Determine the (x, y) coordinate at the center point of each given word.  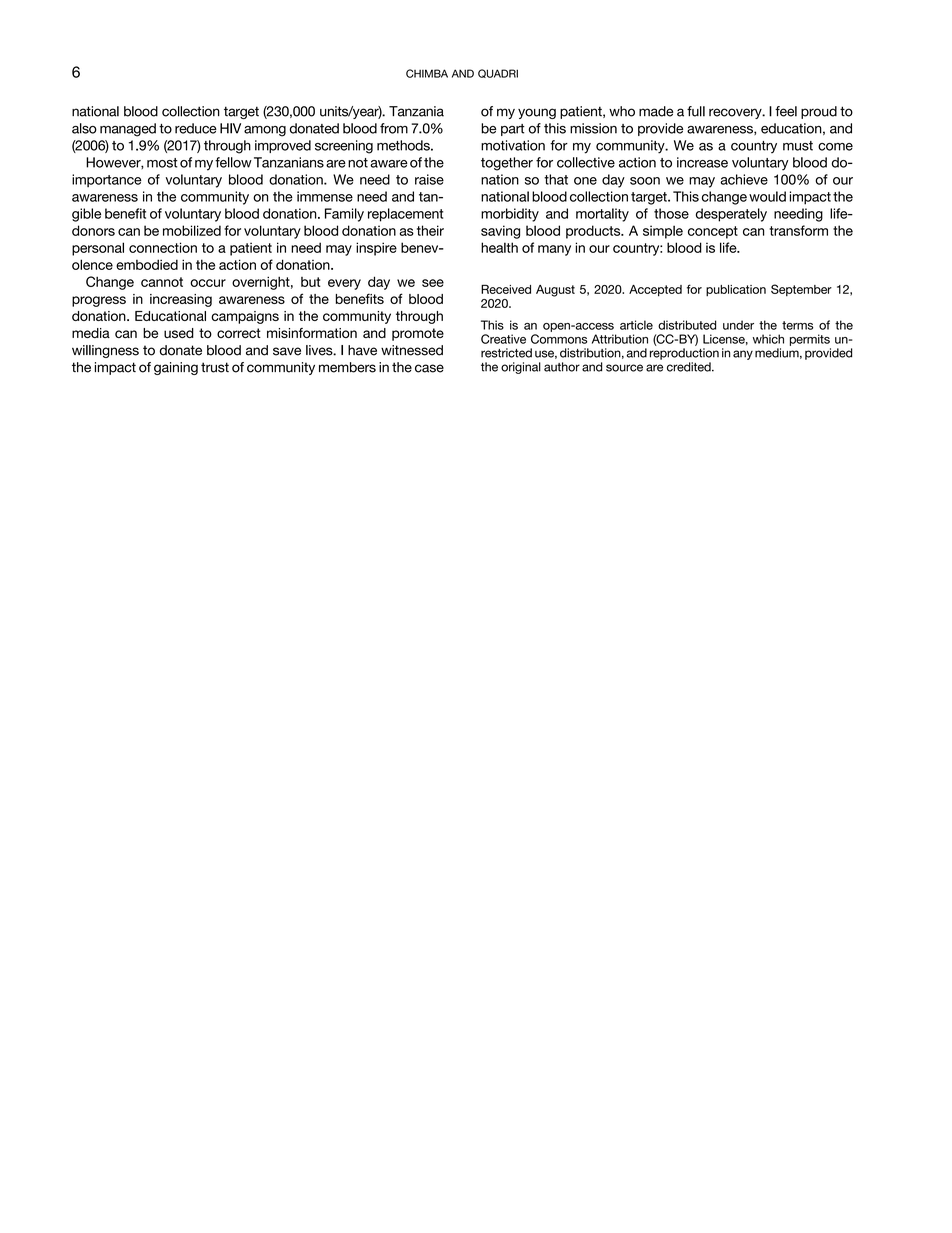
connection (163, 247)
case (429, 368)
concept (713, 232)
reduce (196, 128)
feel (786, 111)
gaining (176, 368)
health (499, 247)
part (513, 130)
